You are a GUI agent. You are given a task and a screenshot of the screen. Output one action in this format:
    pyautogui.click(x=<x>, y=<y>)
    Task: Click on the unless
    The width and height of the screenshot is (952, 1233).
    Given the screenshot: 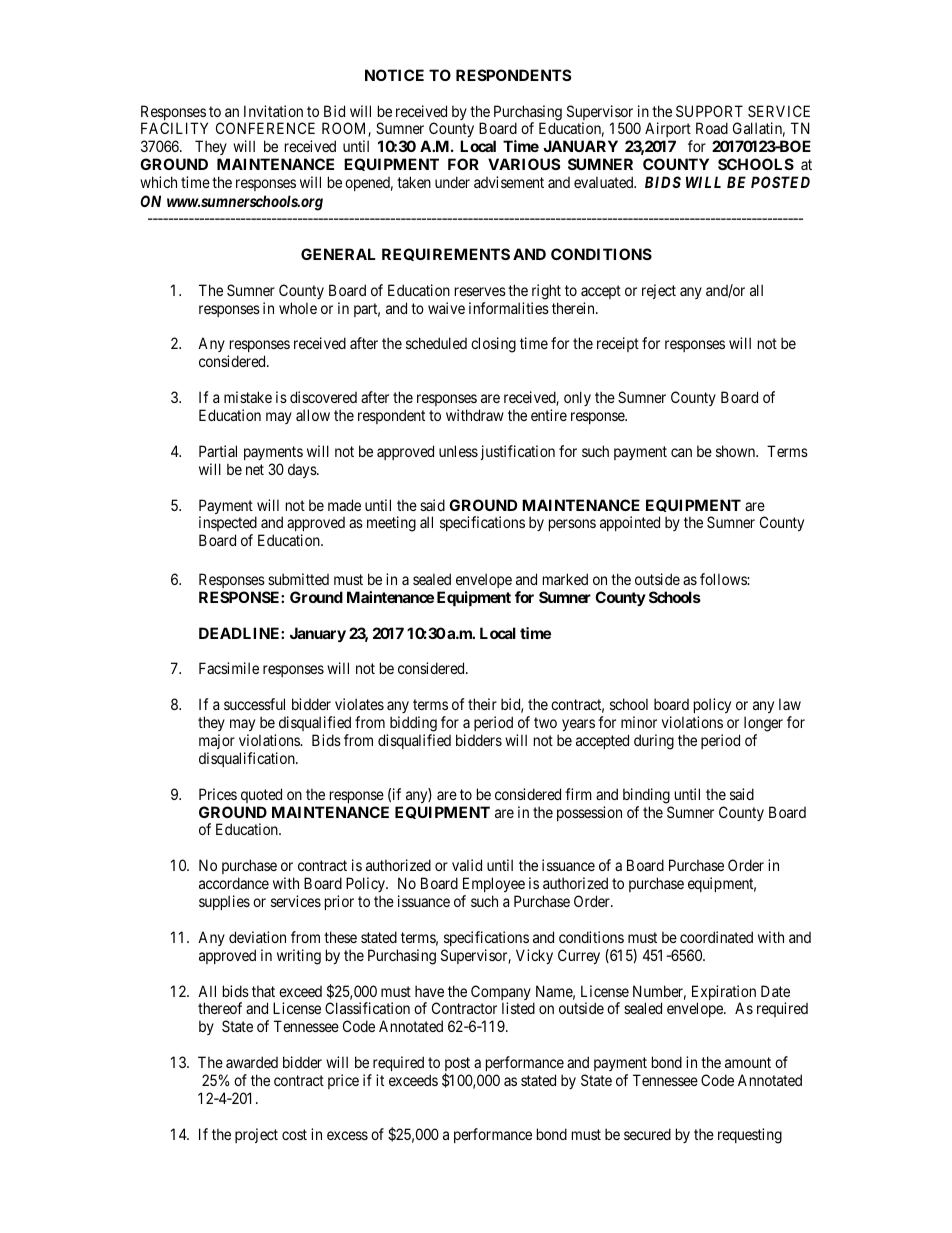 What is the action you would take?
    pyautogui.click(x=458, y=451)
